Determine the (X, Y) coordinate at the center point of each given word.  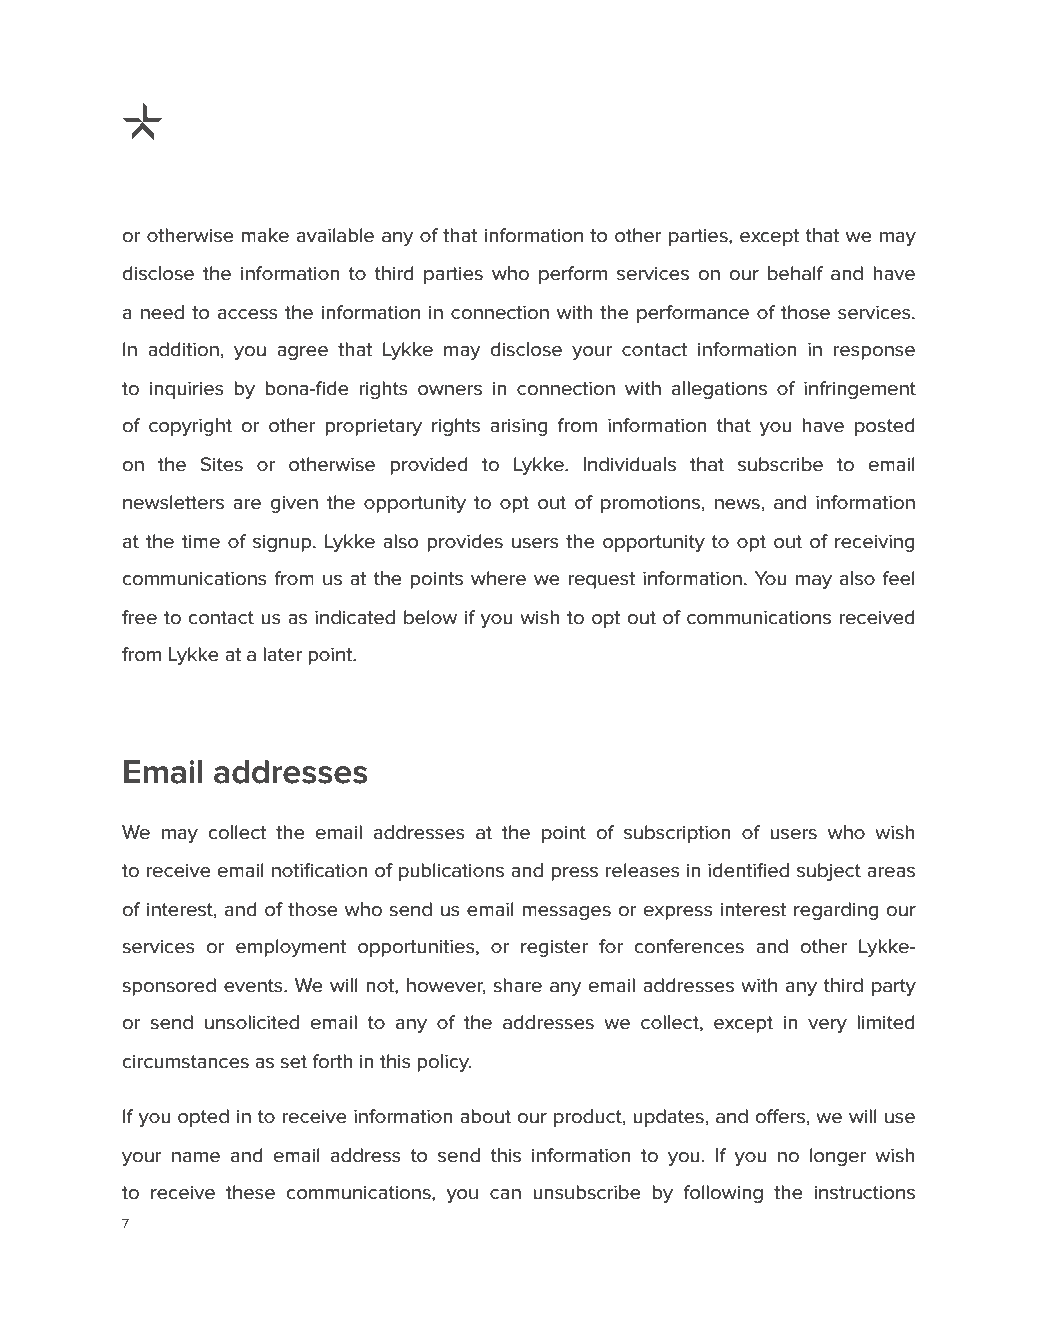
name (196, 1157)
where (498, 578)
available (335, 235)
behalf (795, 273)
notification (319, 870)
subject (829, 872)
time (201, 542)
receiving (875, 543)
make (265, 235)
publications (451, 872)
